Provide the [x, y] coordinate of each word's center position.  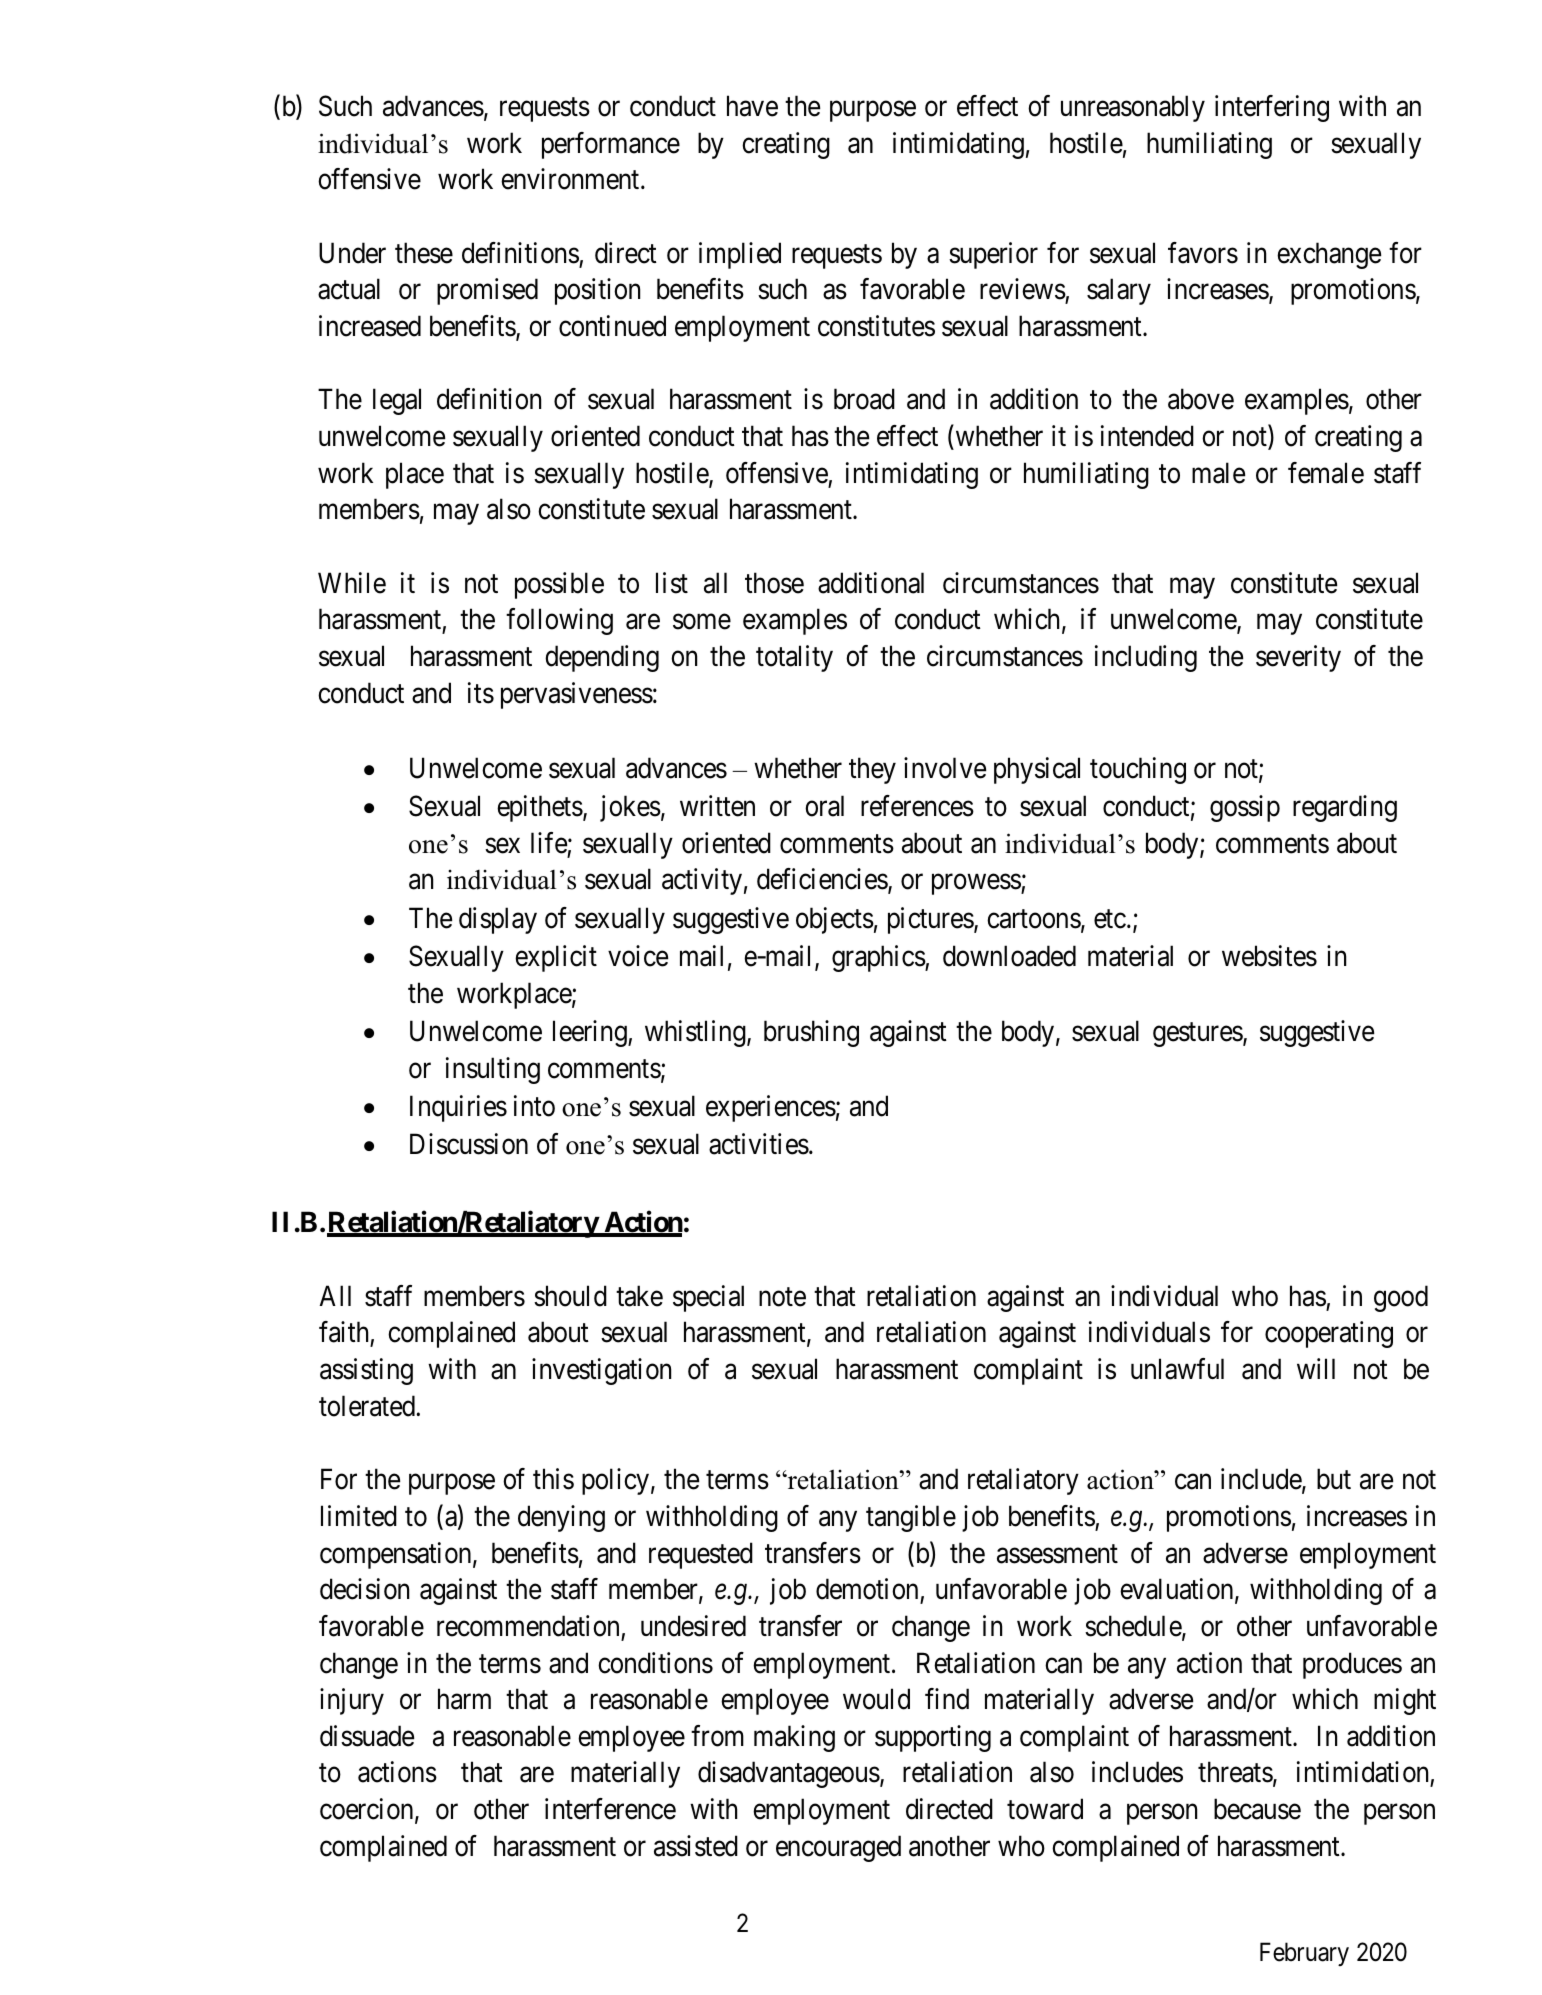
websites [1269, 956]
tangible [911, 1518]
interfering [1272, 108]
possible [559, 585]
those [774, 583]
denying [561, 1518]
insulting [493, 1070]
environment [571, 179]
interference [610, 1809]
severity [1298, 658]
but [1334, 1479]
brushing [811, 1033]
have [752, 106]
